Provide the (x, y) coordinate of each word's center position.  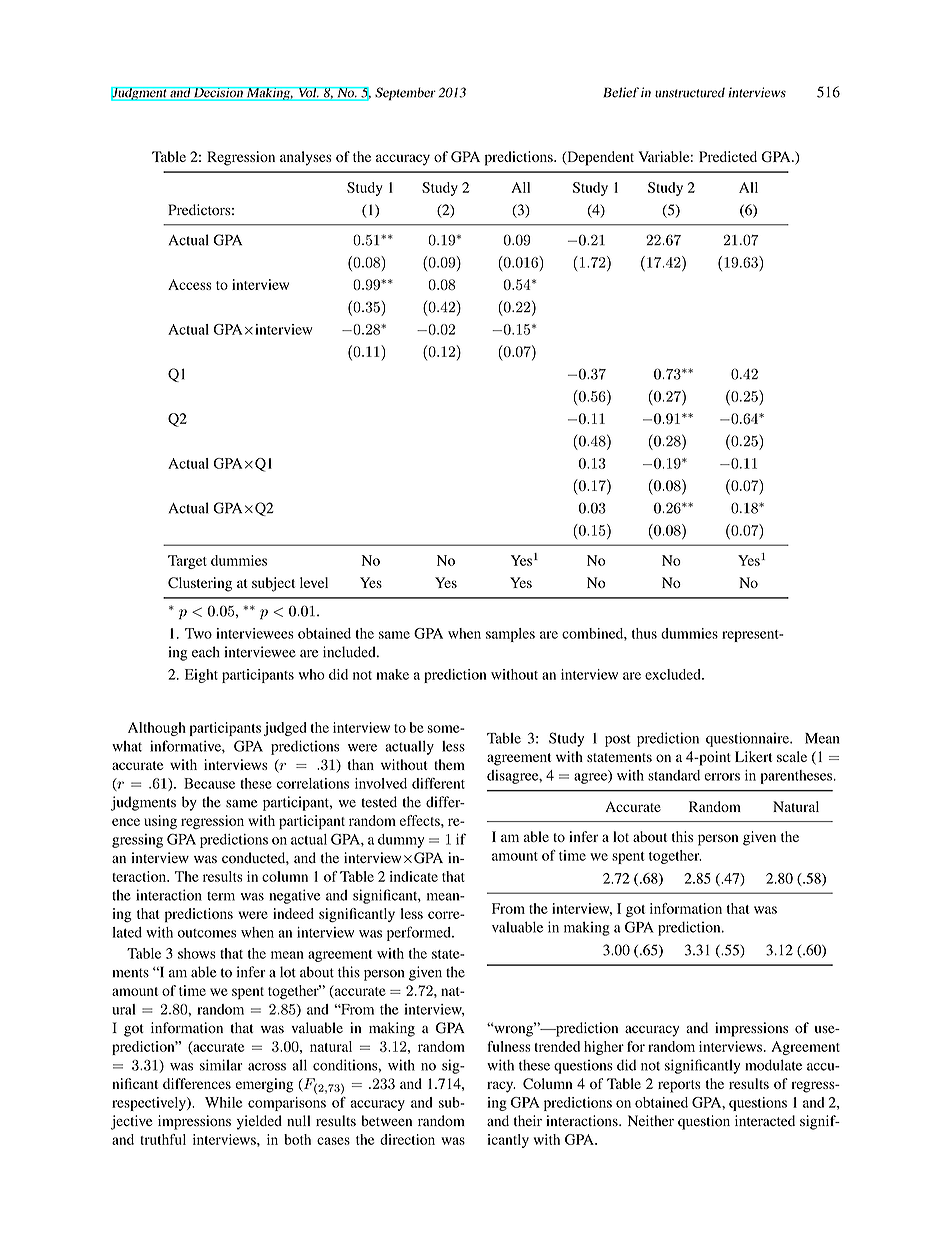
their (528, 1120)
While (223, 1102)
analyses (306, 158)
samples (510, 635)
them (449, 764)
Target (187, 562)
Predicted (728, 156)
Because (209, 783)
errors (722, 777)
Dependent (599, 158)
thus (644, 633)
